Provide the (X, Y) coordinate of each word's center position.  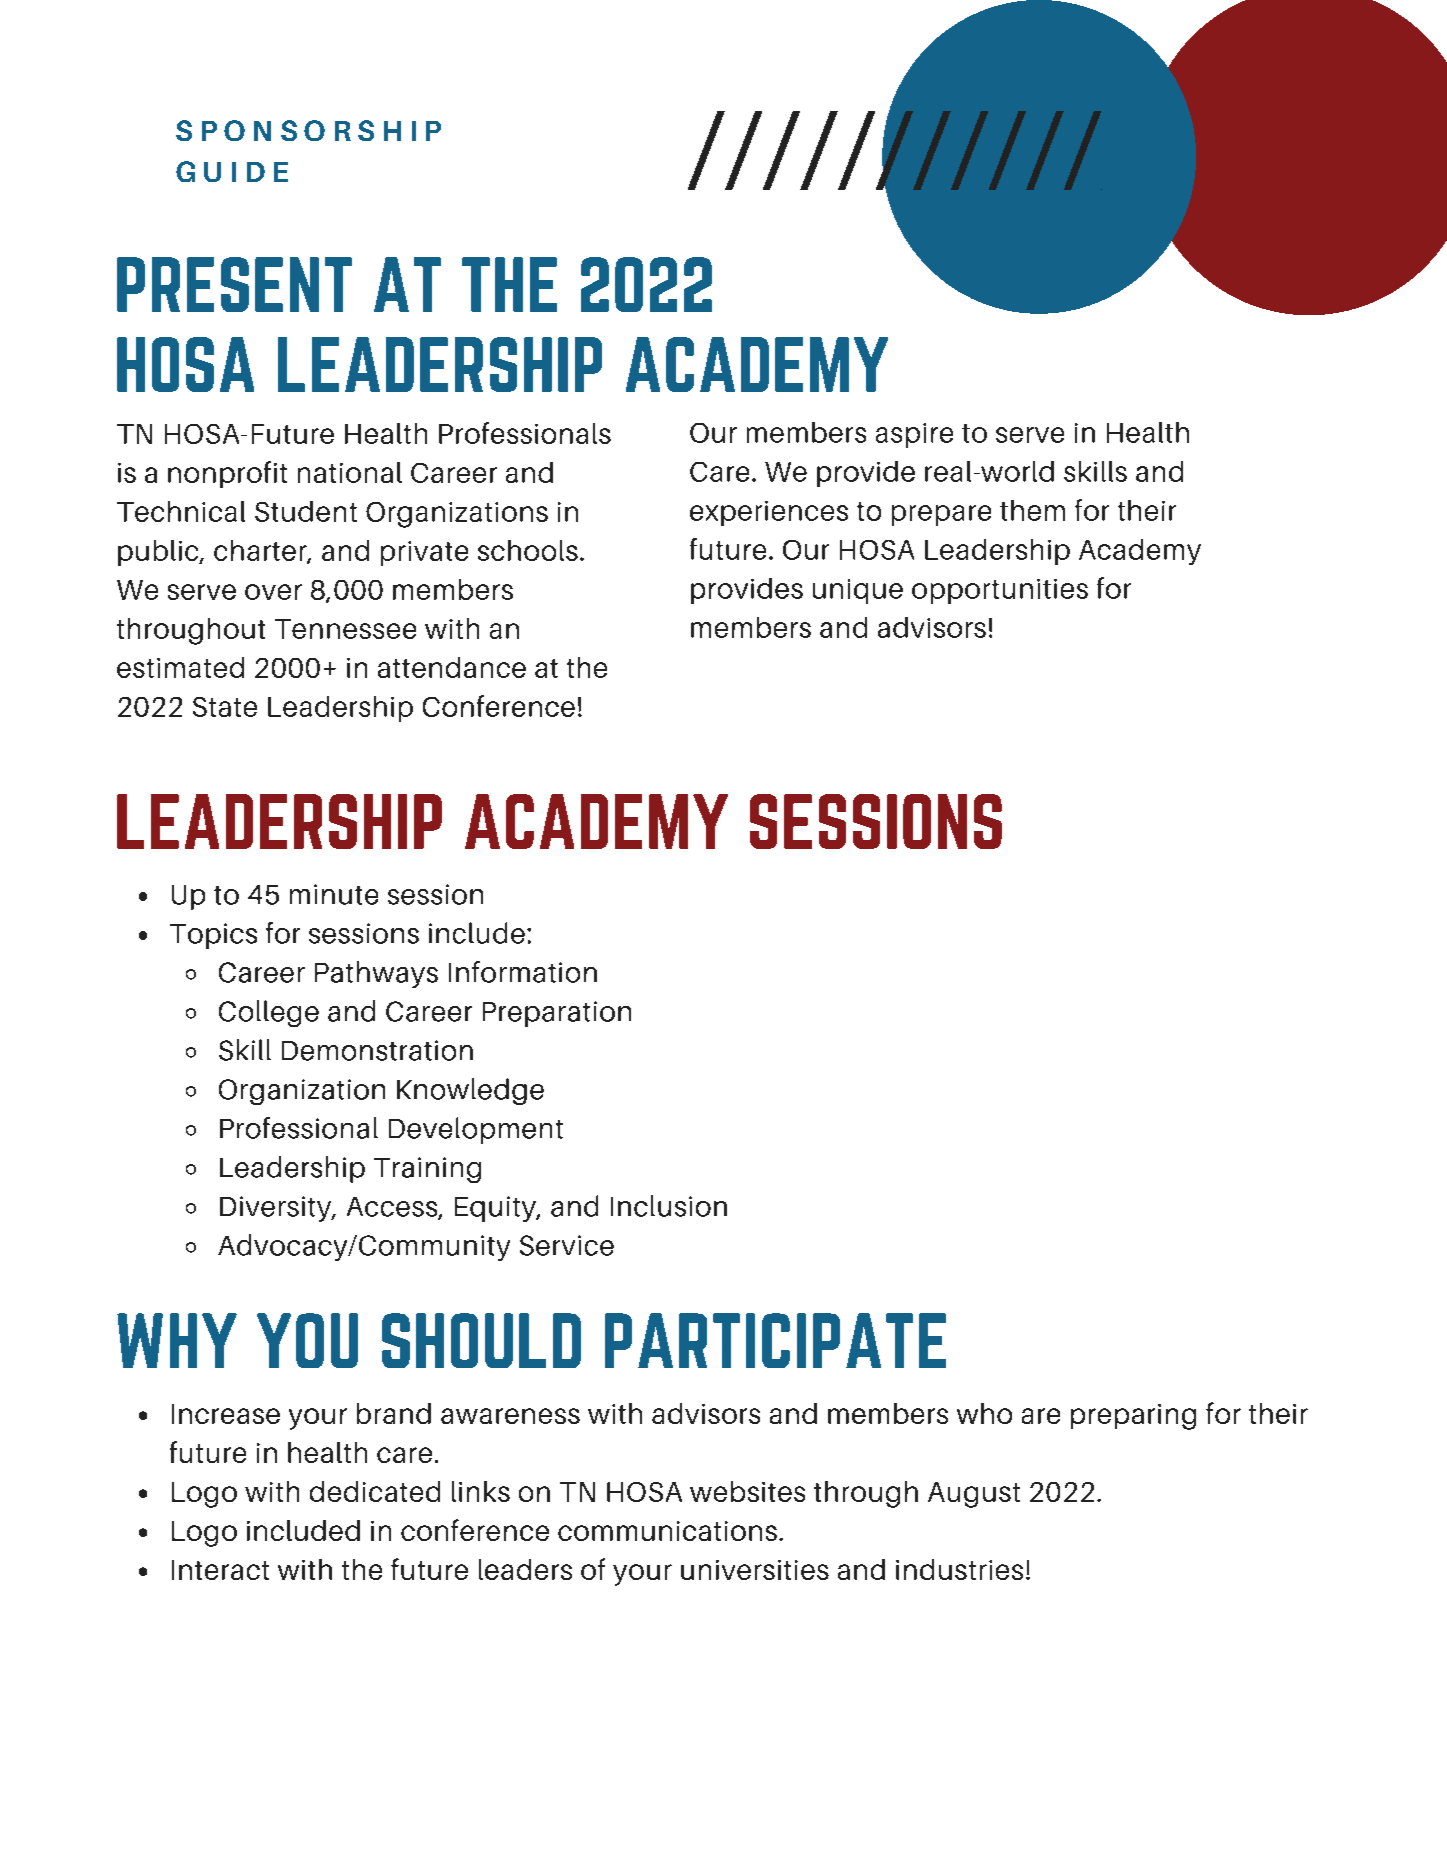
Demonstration (377, 1050)
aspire (914, 435)
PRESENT (234, 284)
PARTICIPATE (775, 1340)
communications (667, 1531)
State (225, 707)
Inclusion (669, 1206)
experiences (769, 513)
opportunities (1000, 591)
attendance (452, 667)
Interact (220, 1570)
